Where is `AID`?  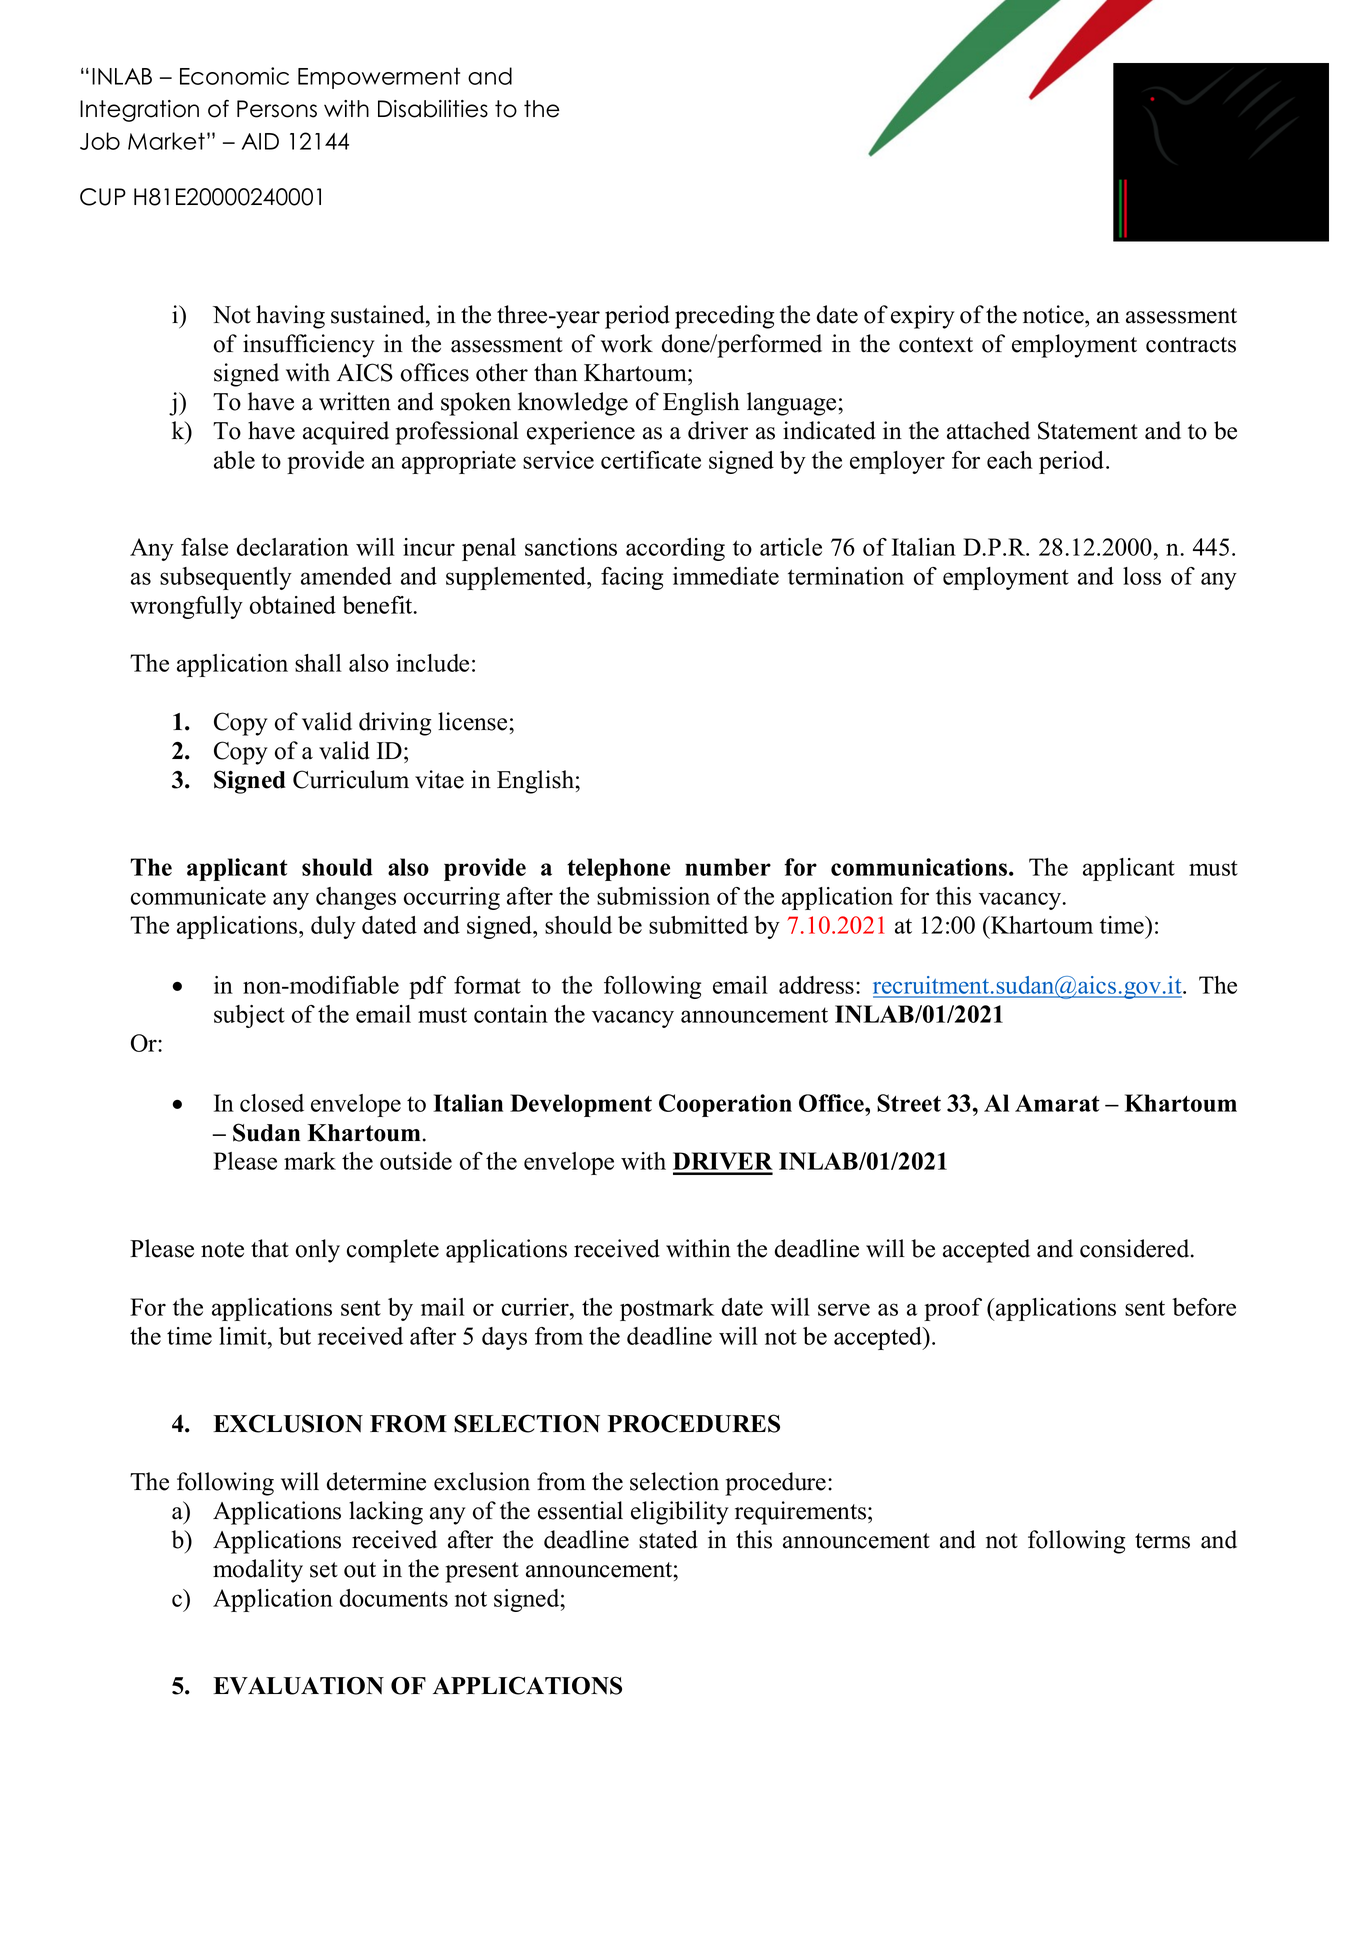 AID is located at coordinates (260, 141).
